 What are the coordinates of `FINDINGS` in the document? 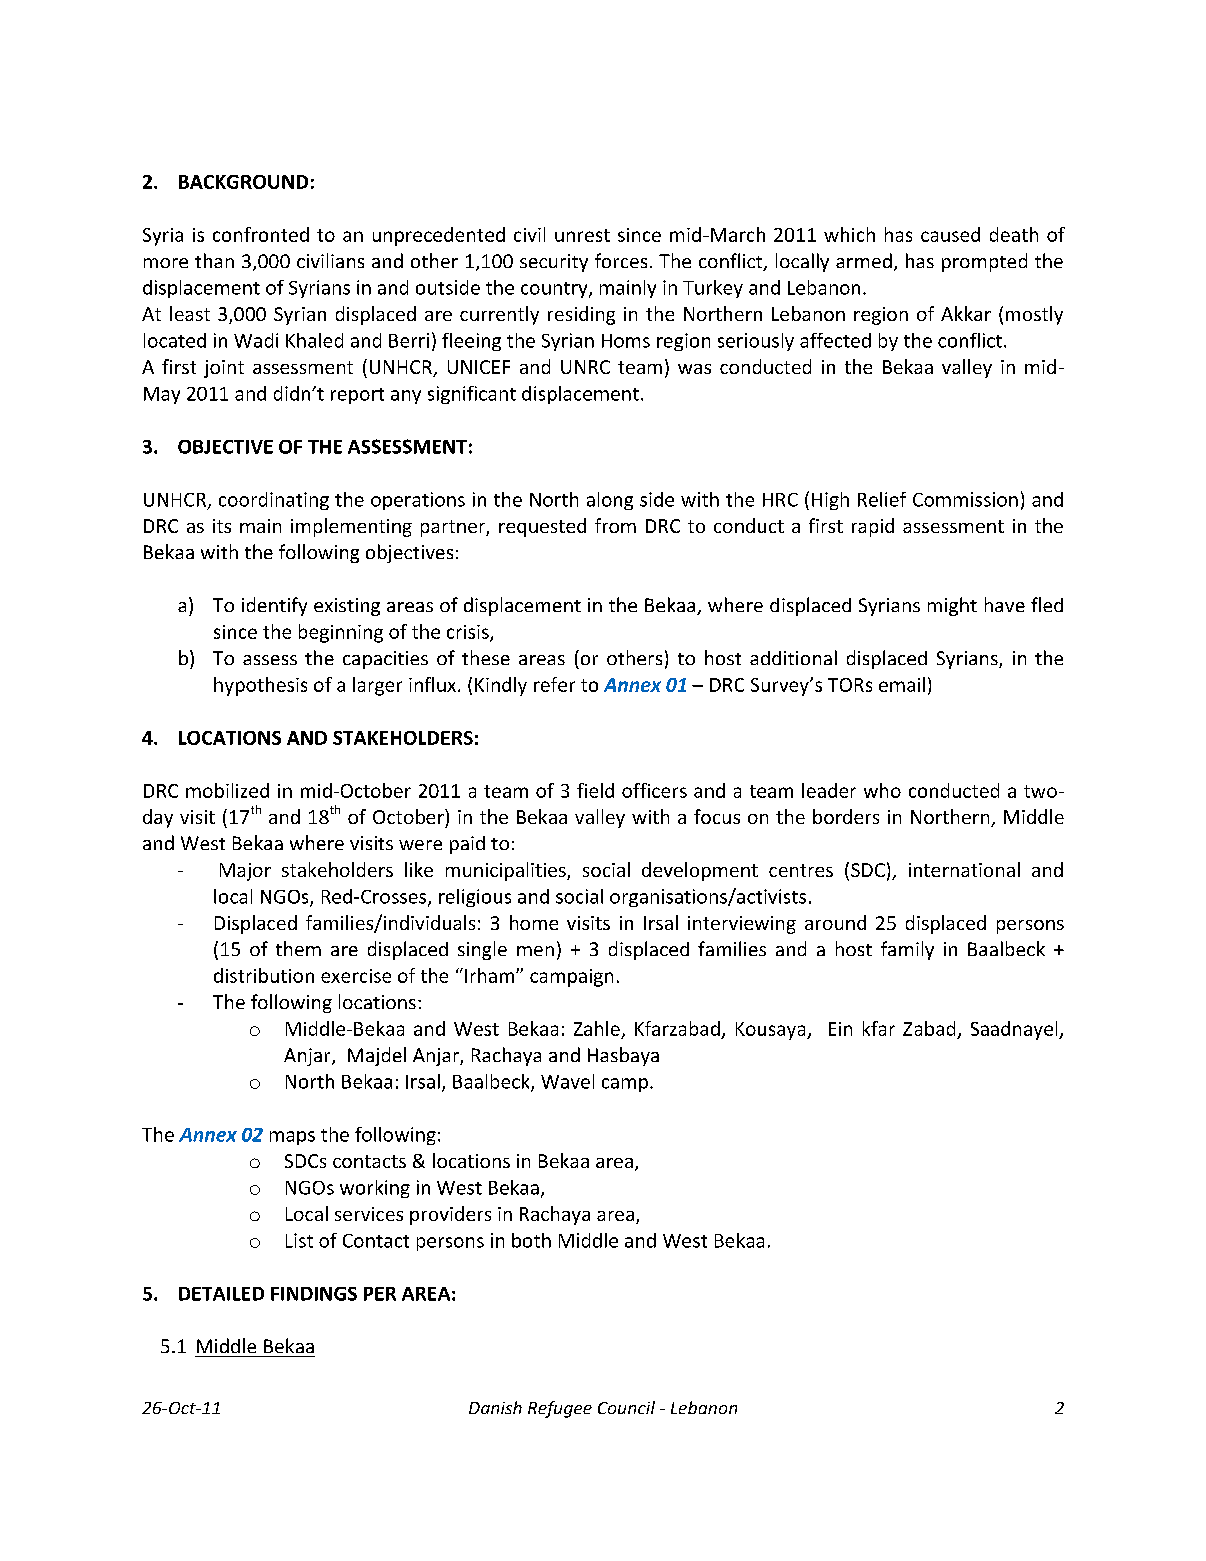 It's located at (314, 1294).
